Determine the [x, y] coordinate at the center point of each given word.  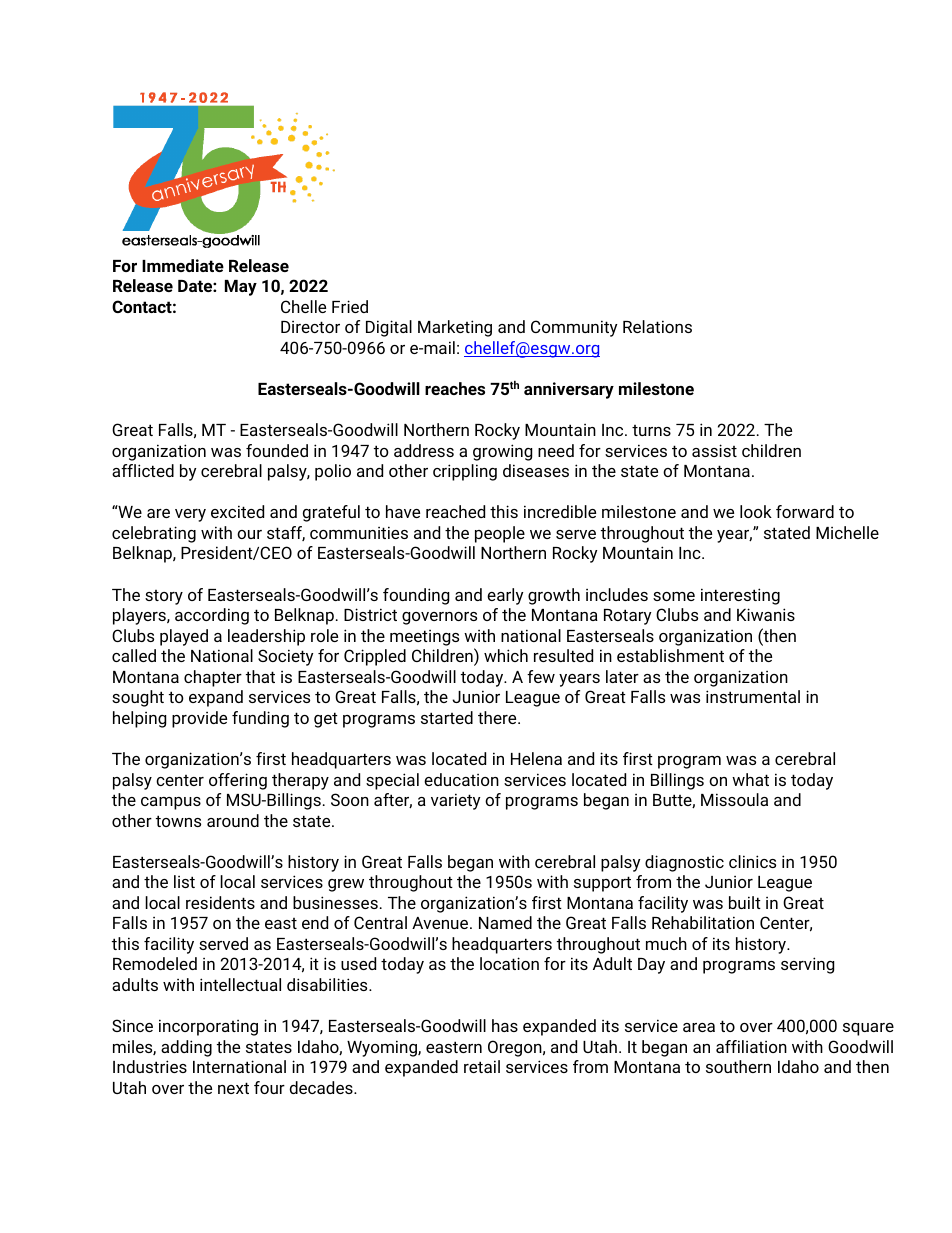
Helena [536, 758]
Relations [657, 326]
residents [220, 902]
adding [186, 1048]
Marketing [455, 328]
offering [238, 781]
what [750, 779]
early [505, 596]
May [241, 288]
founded [277, 450]
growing [502, 452]
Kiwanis [766, 614]
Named [505, 922]
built [745, 902]
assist [714, 450]
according [212, 616]
